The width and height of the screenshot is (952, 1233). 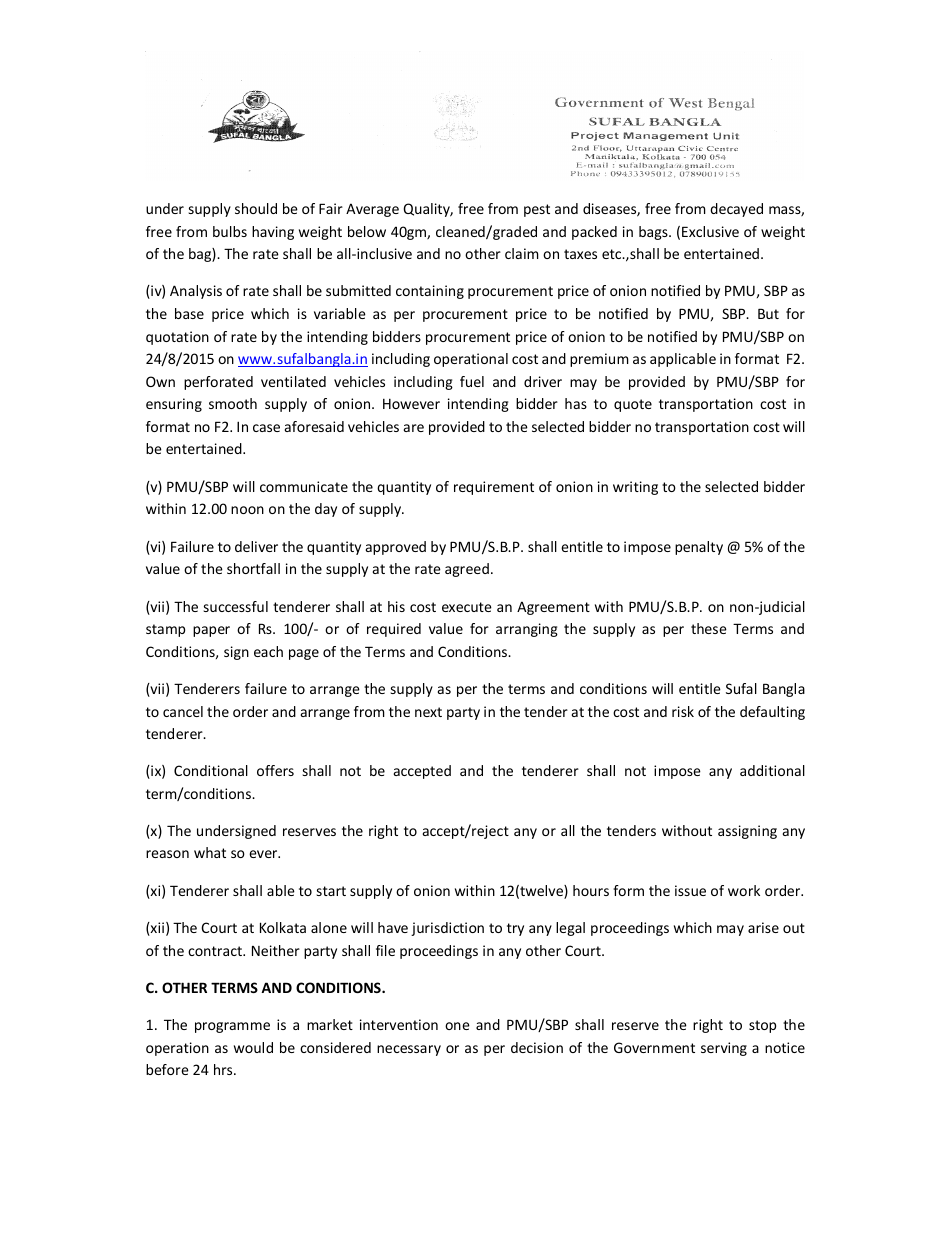 I want to click on Exclusive, so click(x=710, y=231).
